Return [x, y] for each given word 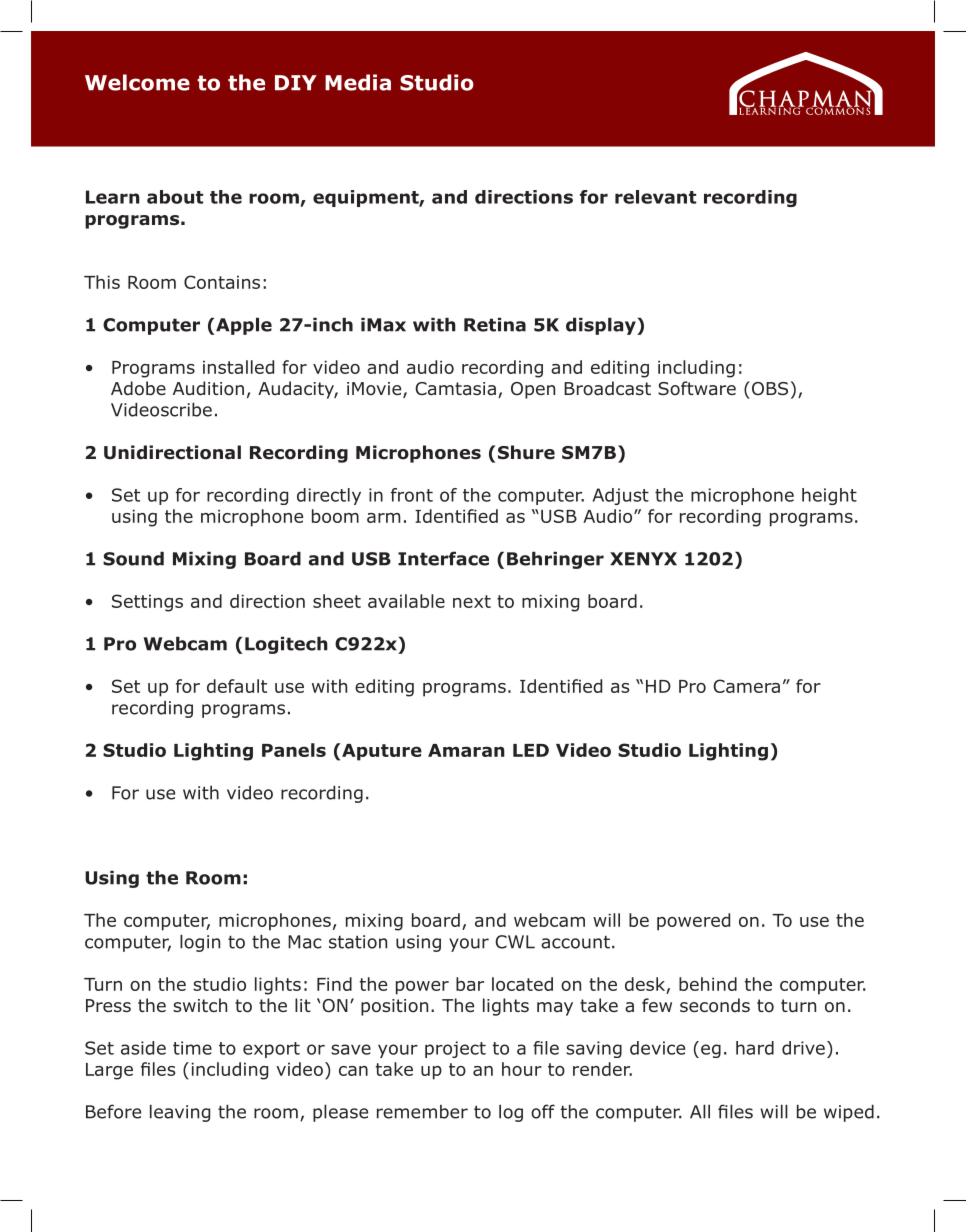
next [472, 601]
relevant [655, 197]
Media [358, 82]
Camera [746, 686]
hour [522, 1069]
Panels [294, 750]
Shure [526, 452]
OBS [768, 388]
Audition [208, 388]
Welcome [137, 82]
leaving [180, 1113]
